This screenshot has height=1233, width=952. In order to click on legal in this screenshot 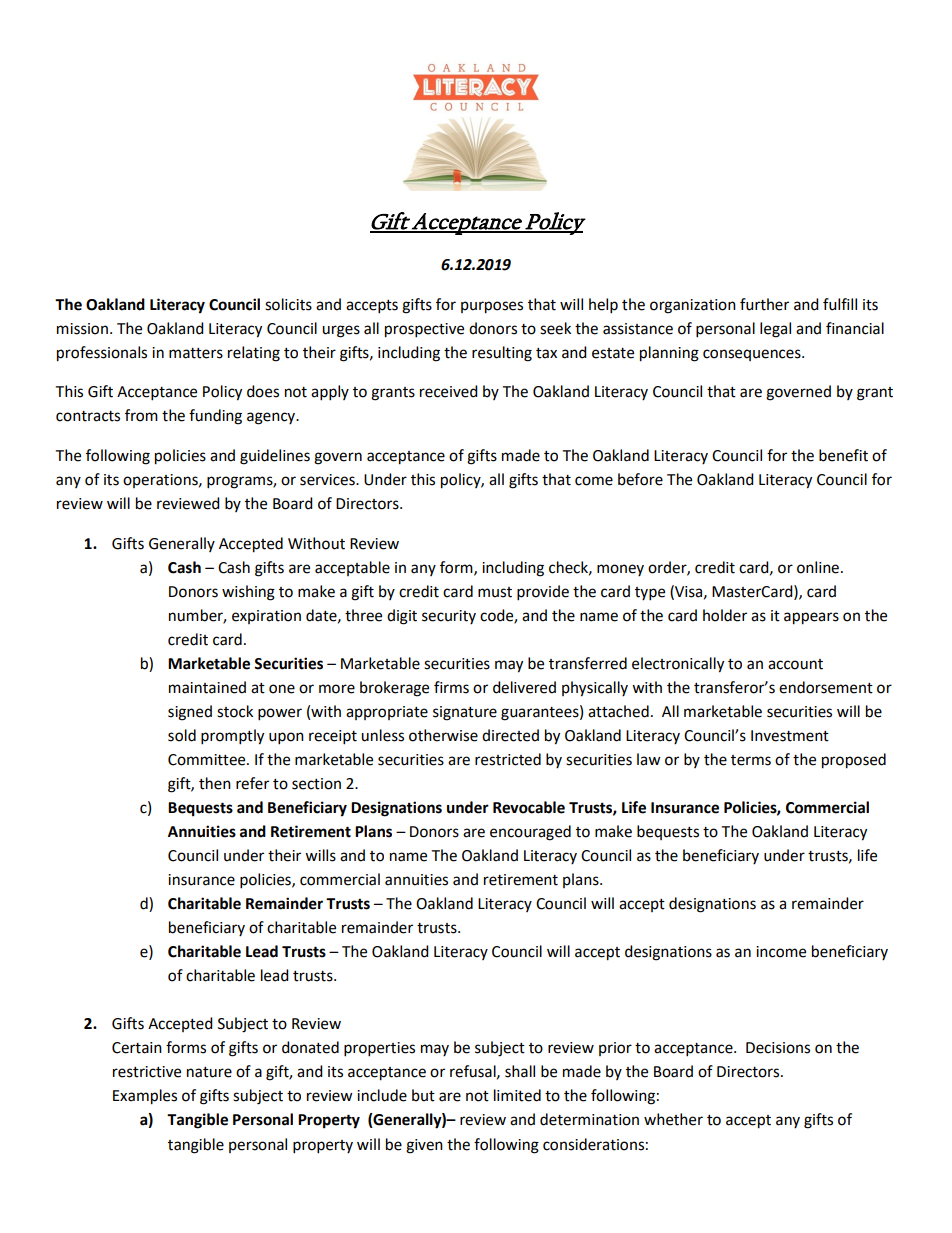, I will do `click(775, 330)`.
